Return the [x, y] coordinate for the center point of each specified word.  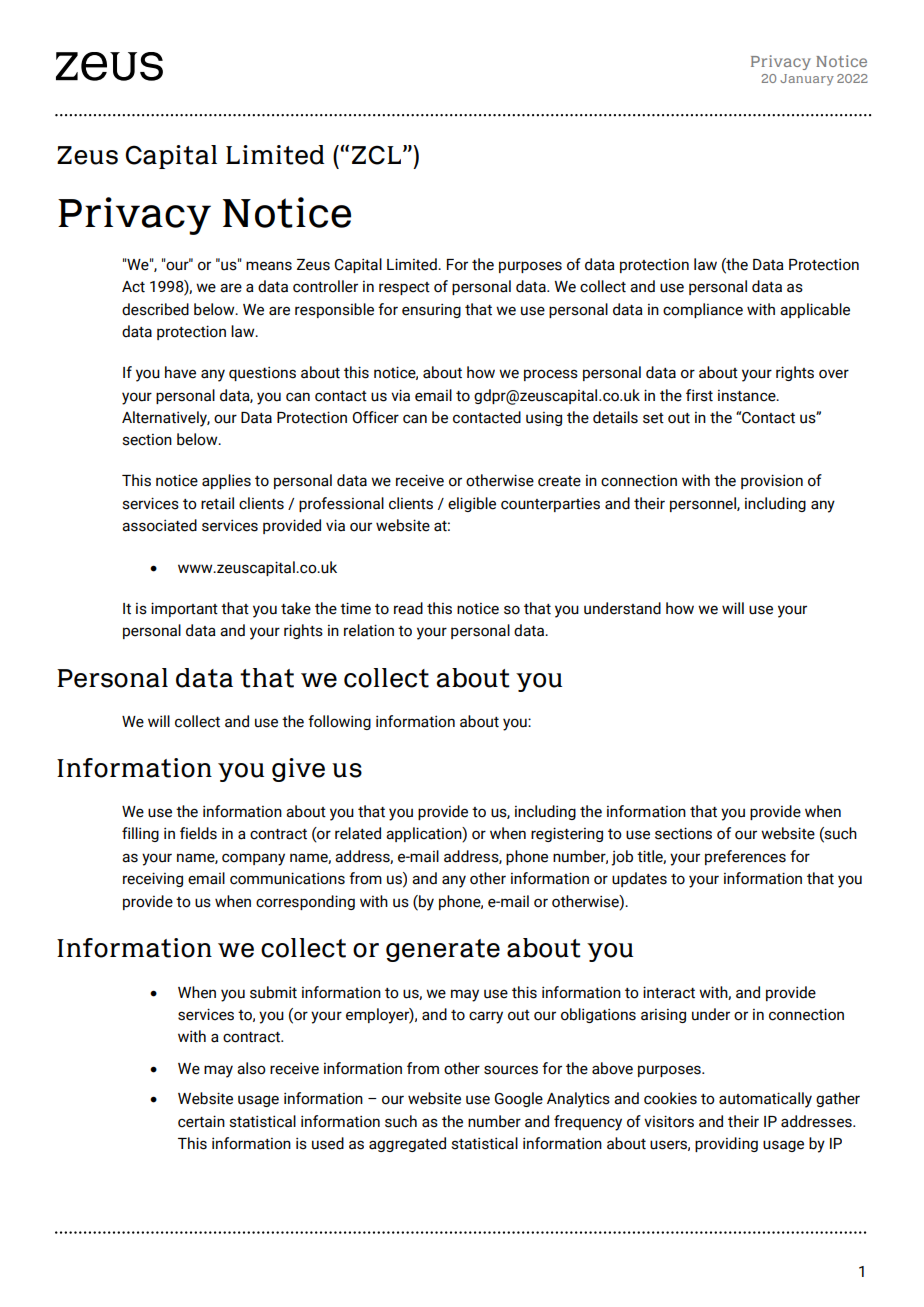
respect [404, 288]
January [807, 80]
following [339, 722]
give [298, 770]
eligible [472, 504]
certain [201, 1121]
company [253, 859]
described [155, 309]
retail [217, 503]
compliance [703, 310]
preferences [745, 857]
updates [639, 879]
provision [772, 481]
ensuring [431, 310]
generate [443, 950]
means [269, 266]
